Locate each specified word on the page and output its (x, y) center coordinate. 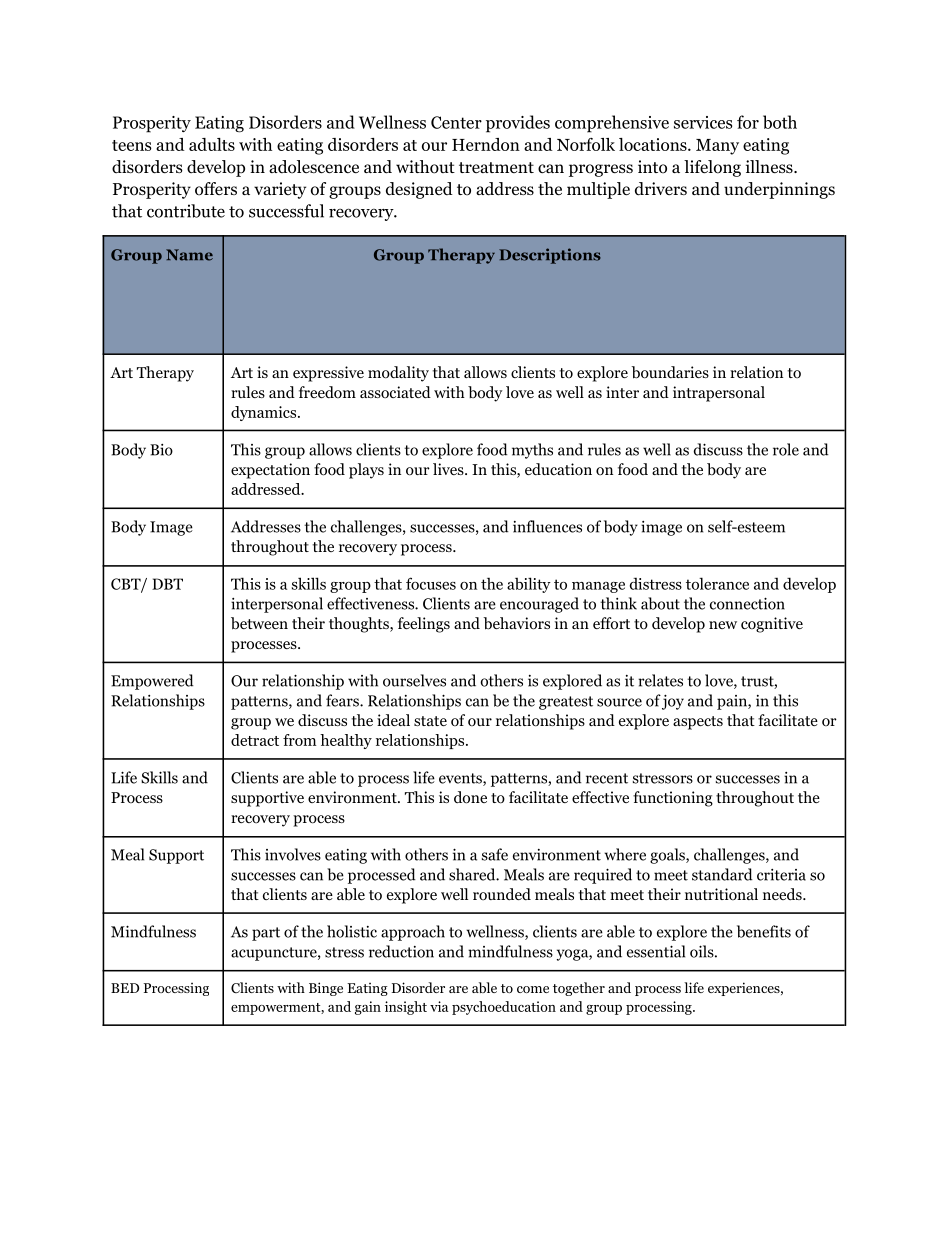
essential (656, 951)
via (439, 1006)
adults (212, 144)
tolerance (717, 583)
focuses (431, 583)
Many (717, 147)
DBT (167, 584)
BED (125, 988)
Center (456, 122)
